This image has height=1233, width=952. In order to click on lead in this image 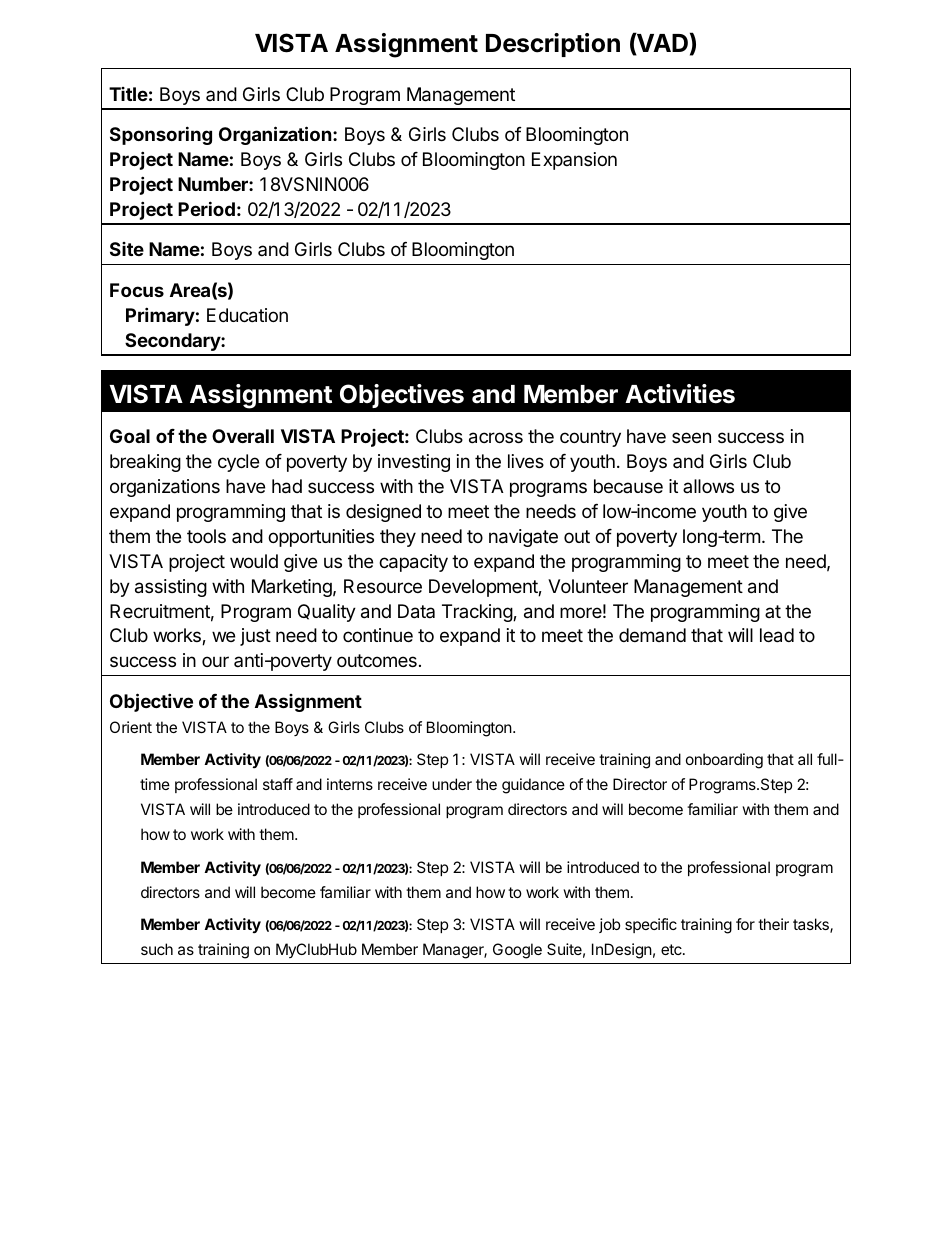, I will do `click(777, 635)`.
